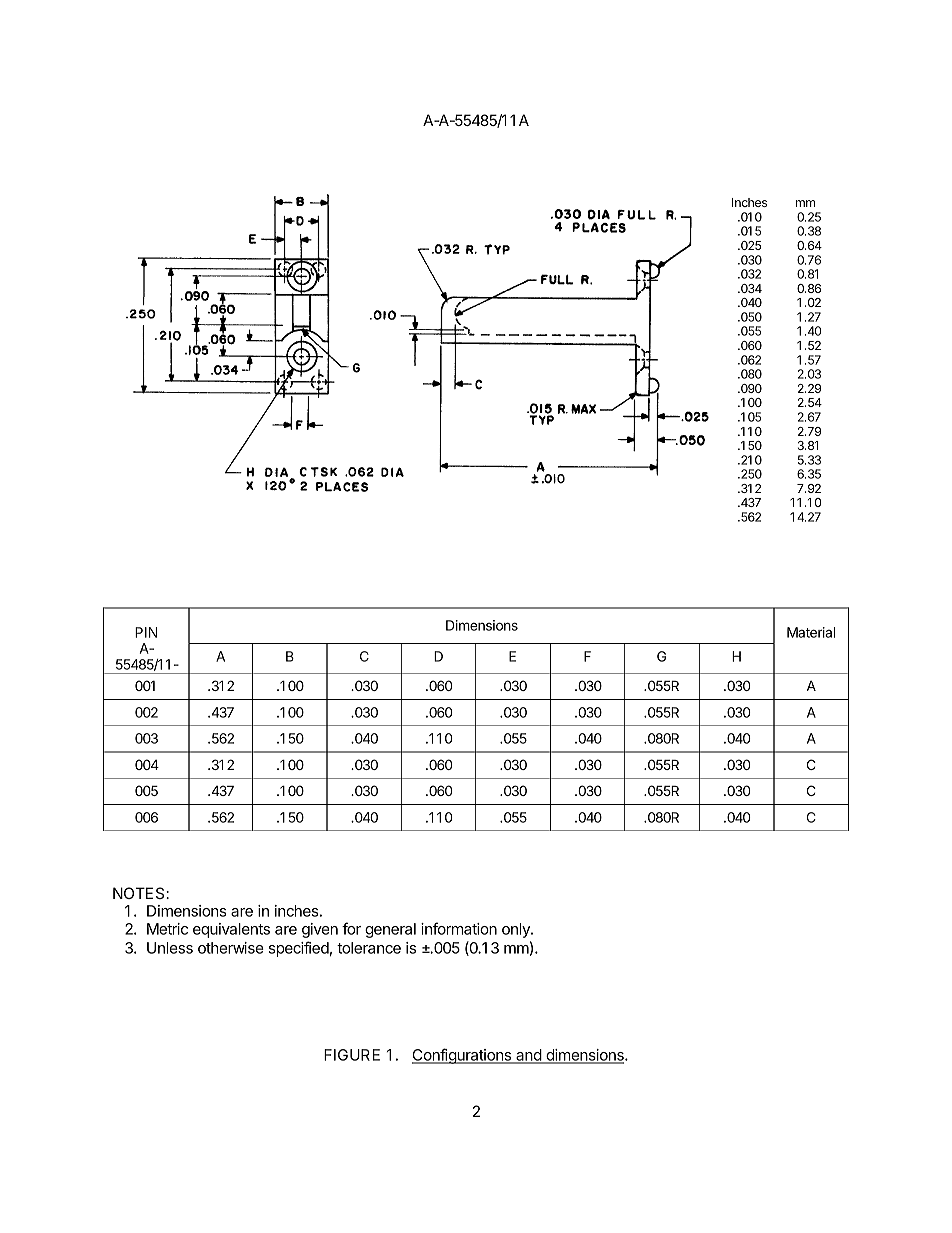  What do you see at coordinates (390, 930) in the screenshot?
I see `general` at bounding box center [390, 930].
